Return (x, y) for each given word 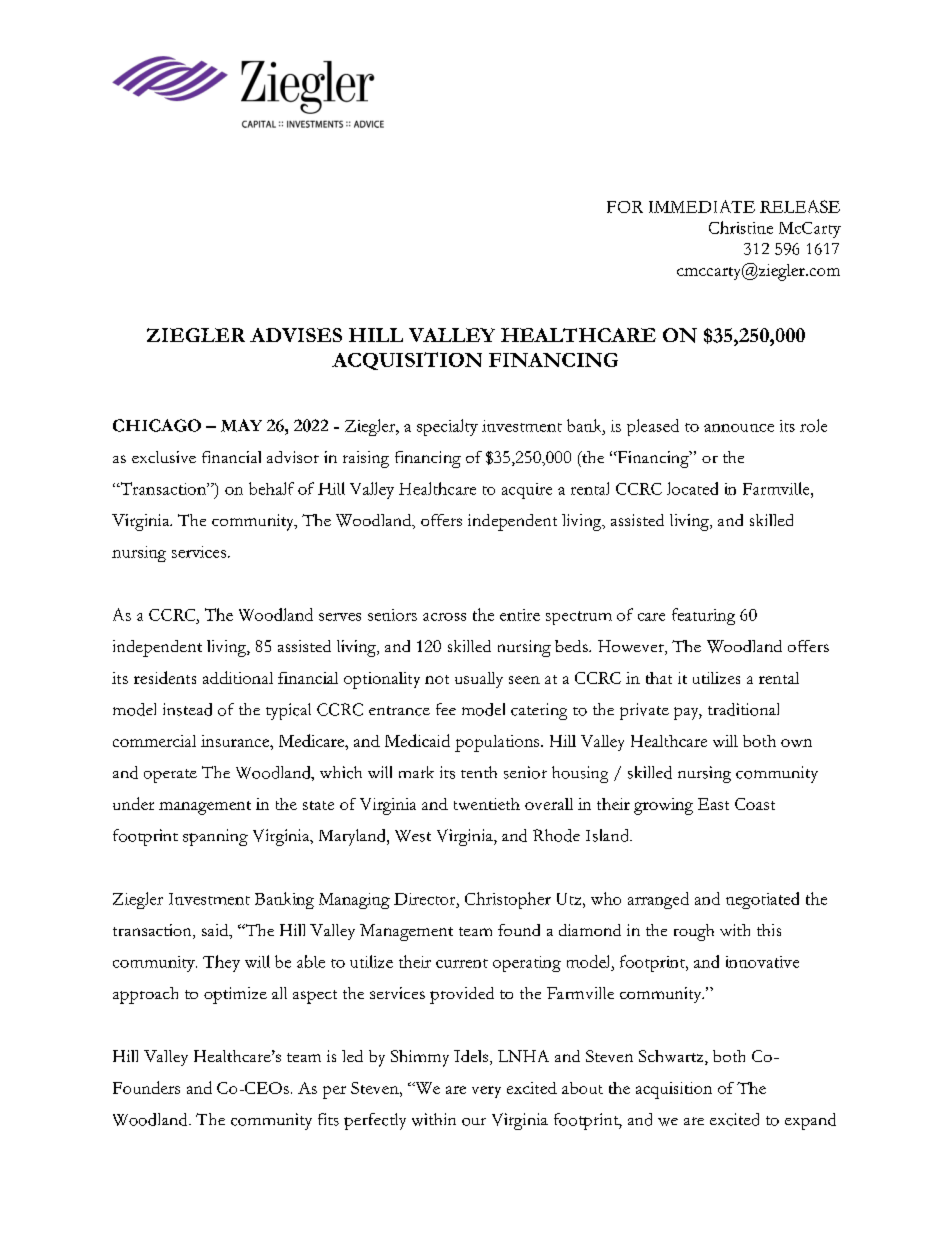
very (486, 1092)
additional (238, 677)
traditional (743, 709)
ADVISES (296, 335)
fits (328, 1119)
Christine (741, 227)
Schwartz (672, 1057)
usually (479, 680)
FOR (625, 207)
